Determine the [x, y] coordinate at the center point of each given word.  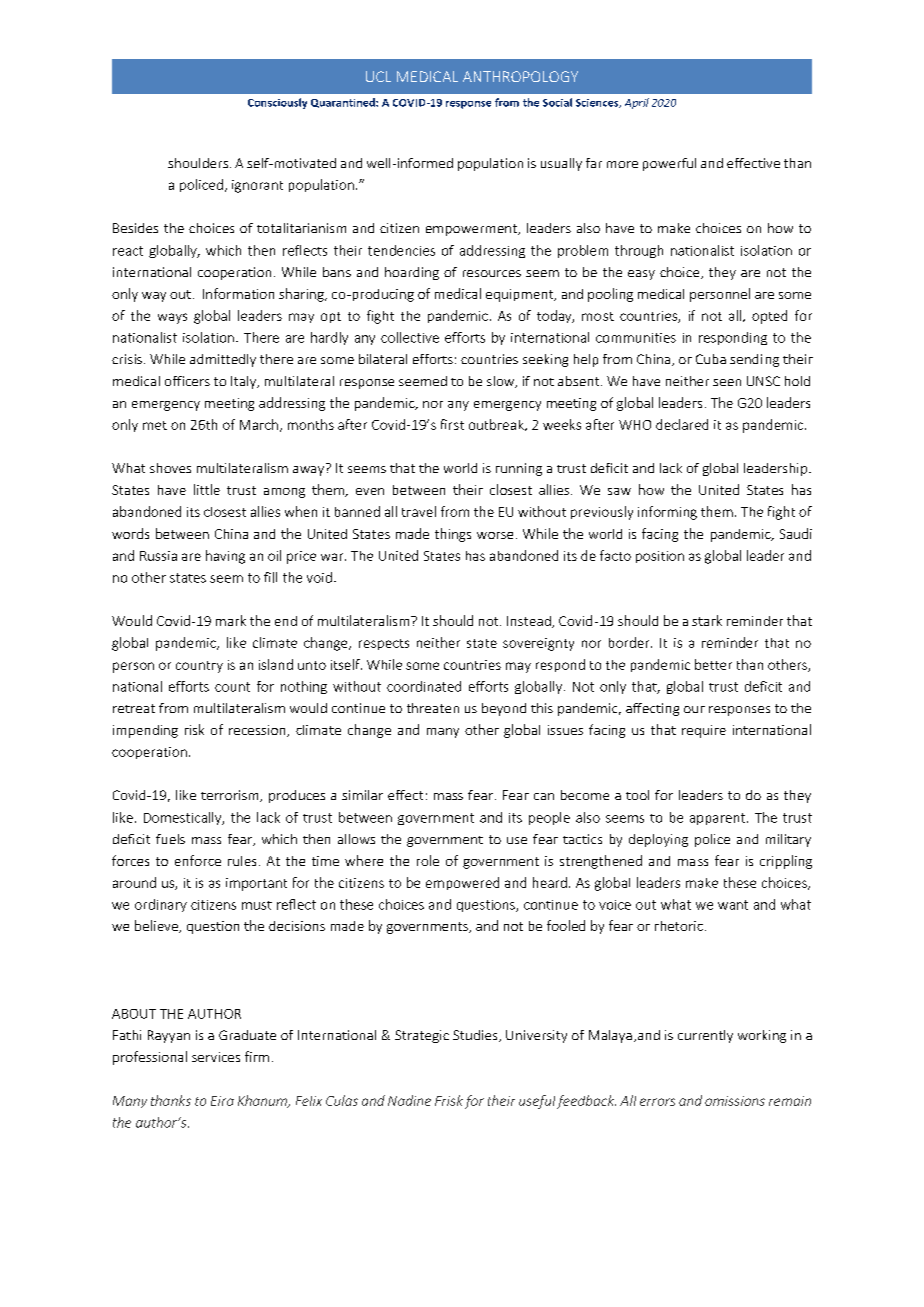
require [704, 731]
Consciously [277, 103]
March [259, 424]
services [216, 1057]
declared [682, 424]
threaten [433, 708]
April [637, 103]
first [452, 424]
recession [258, 731]
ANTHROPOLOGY [520, 76]
